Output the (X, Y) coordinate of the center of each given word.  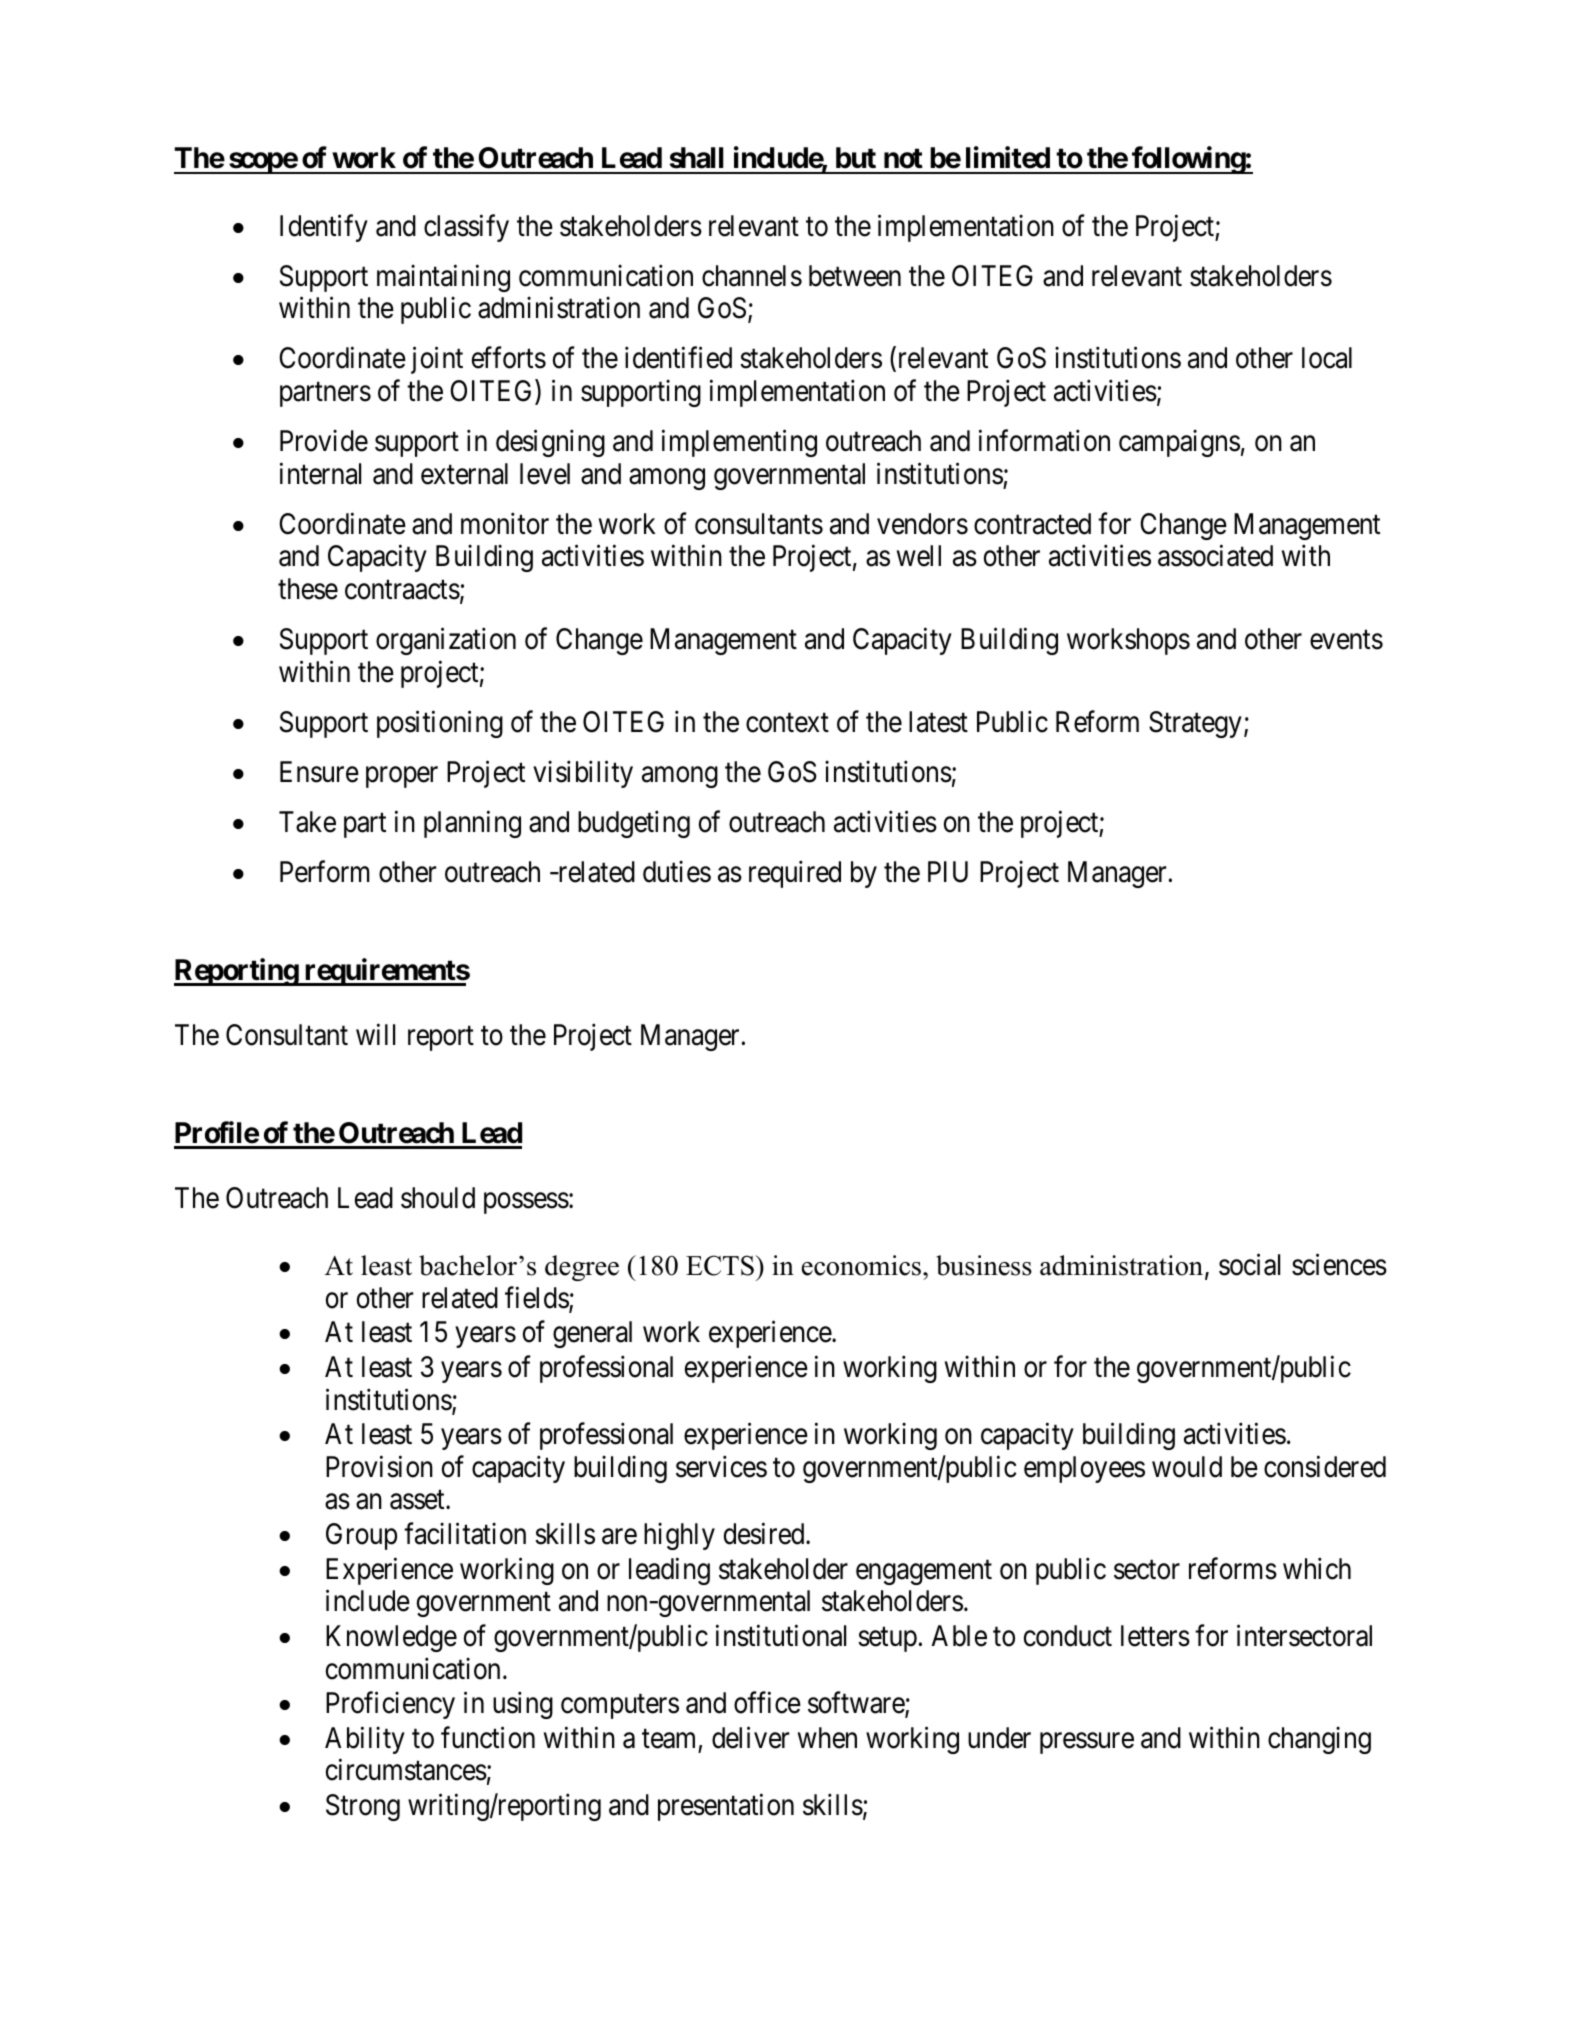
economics (863, 1265)
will (375, 1034)
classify (466, 228)
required (795, 874)
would (1187, 1467)
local (1327, 358)
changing (1319, 1740)
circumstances (406, 1770)
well (919, 556)
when (827, 1738)
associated (1215, 556)
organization (446, 641)
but (856, 158)
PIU (948, 872)
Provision (379, 1466)
